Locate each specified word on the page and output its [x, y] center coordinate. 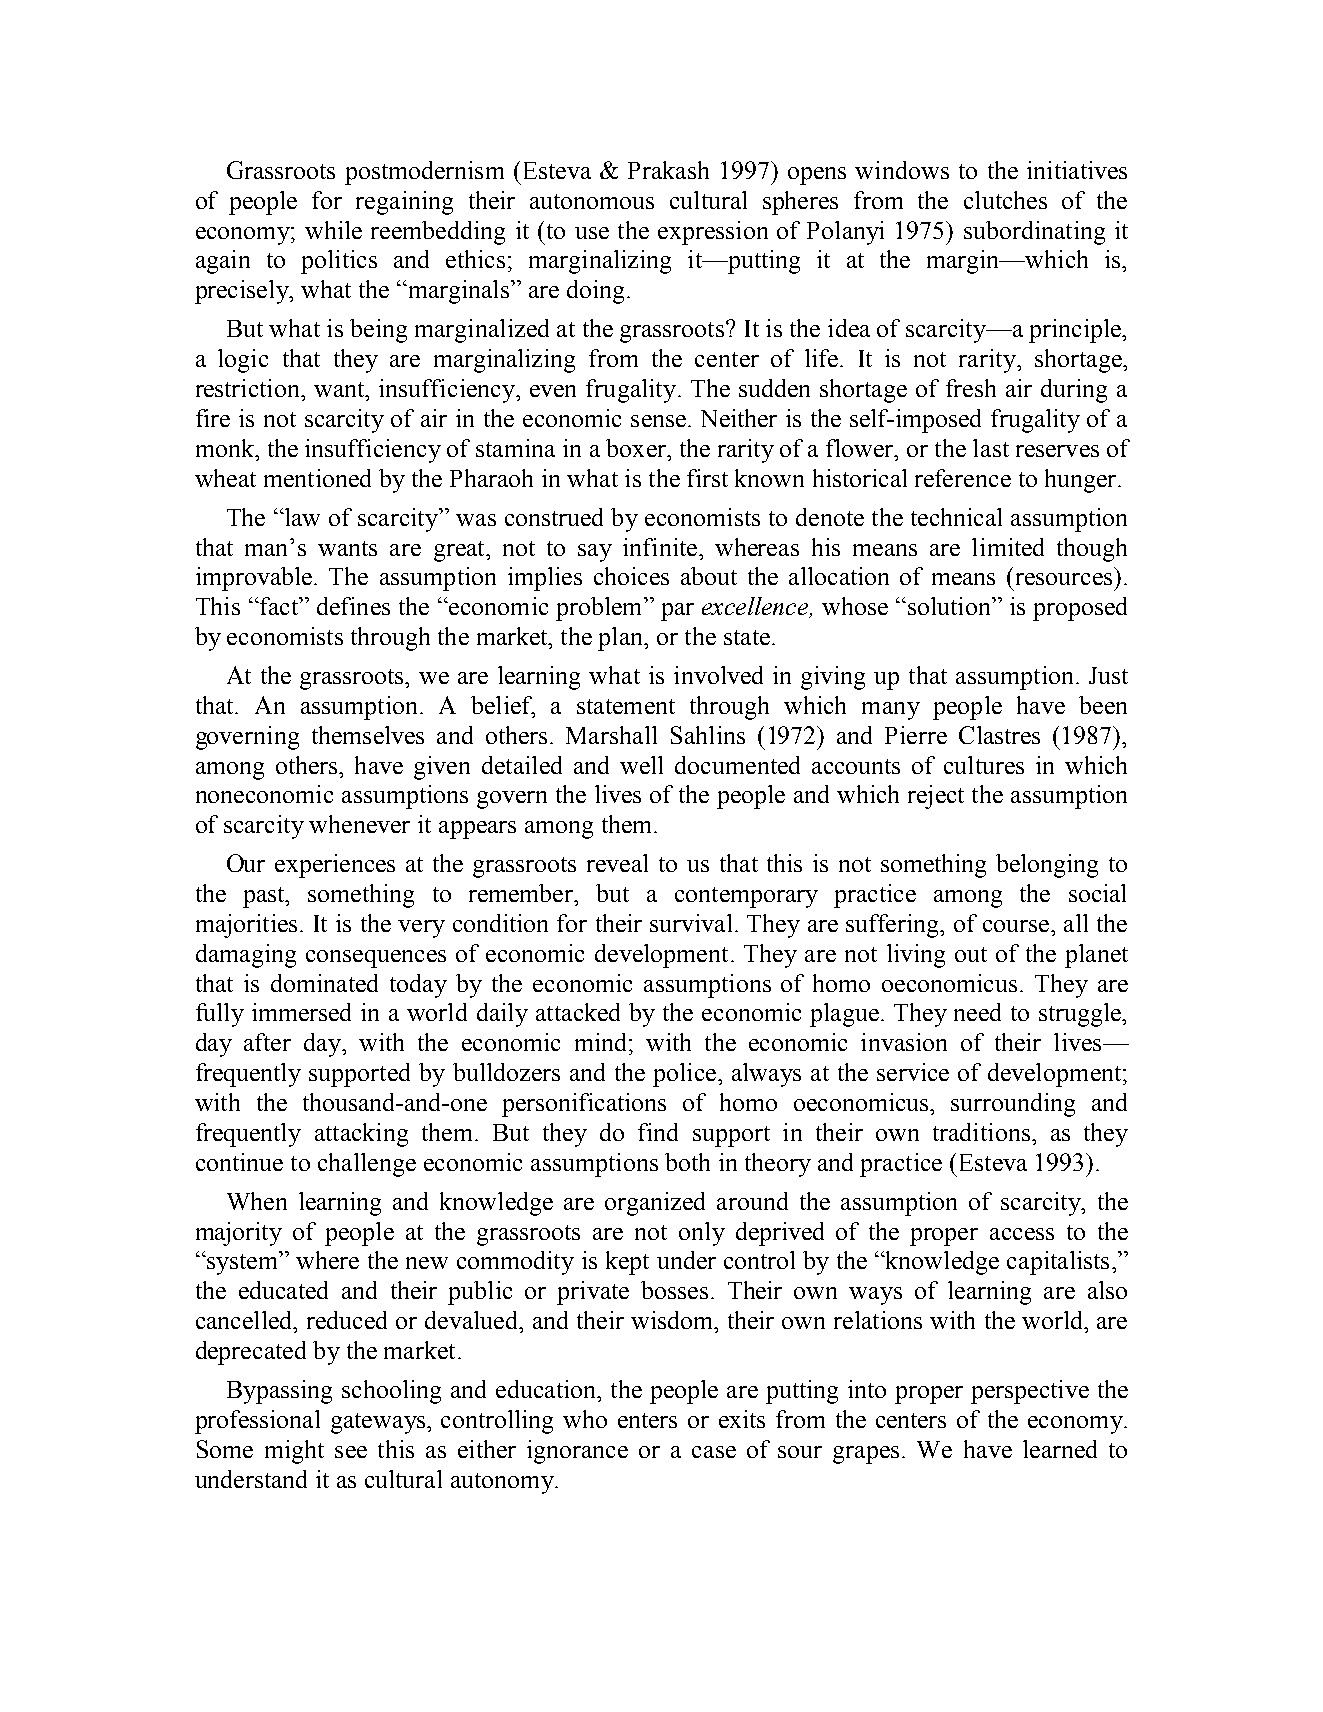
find [658, 1132]
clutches [1005, 200]
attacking [361, 1135]
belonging [1047, 866]
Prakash [668, 170]
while [333, 230]
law [301, 517]
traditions [981, 1132]
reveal [617, 863]
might [294, 1452]
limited [1008, 547]
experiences [335, 866]
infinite [660, 547]
